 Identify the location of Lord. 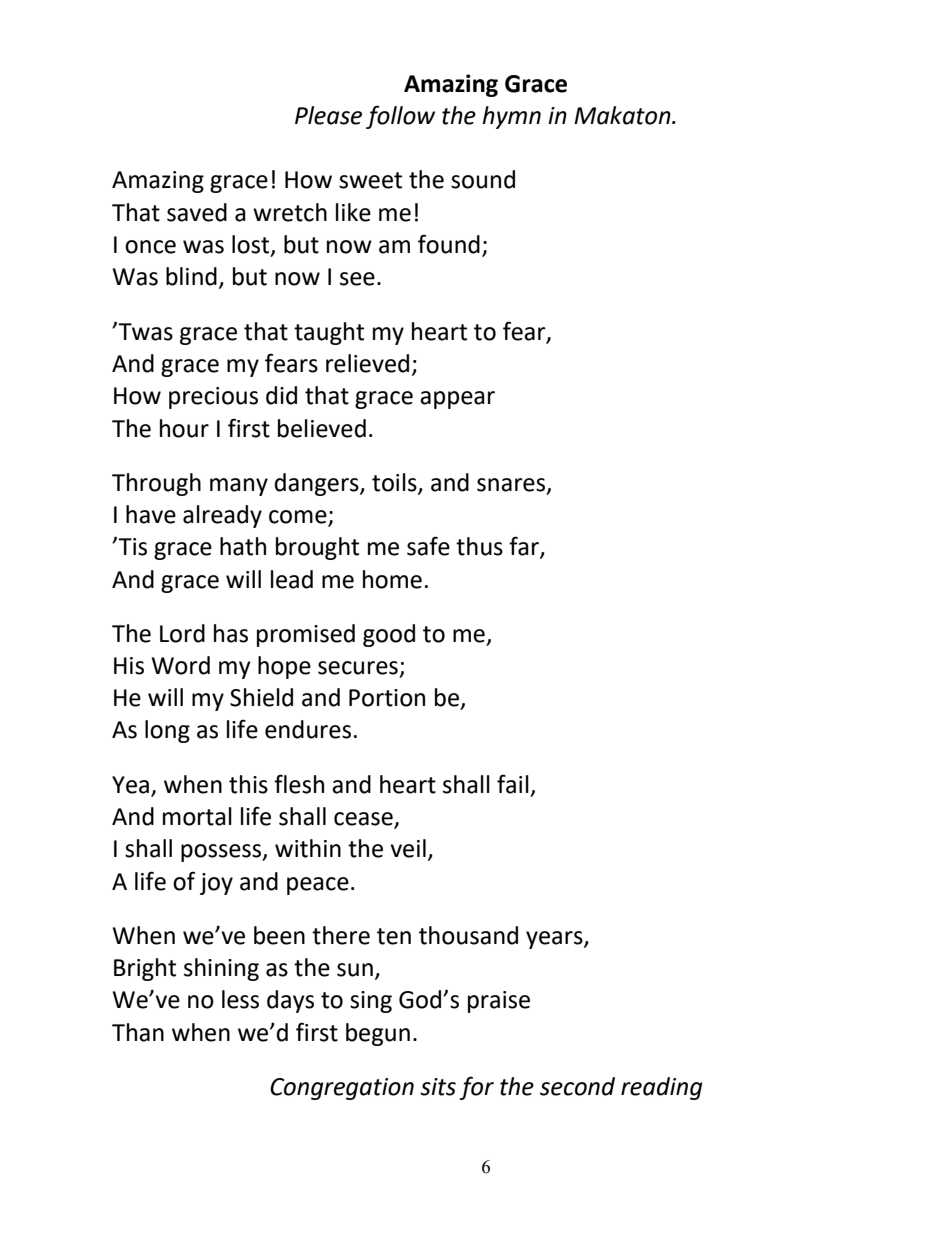
(182, 633).
